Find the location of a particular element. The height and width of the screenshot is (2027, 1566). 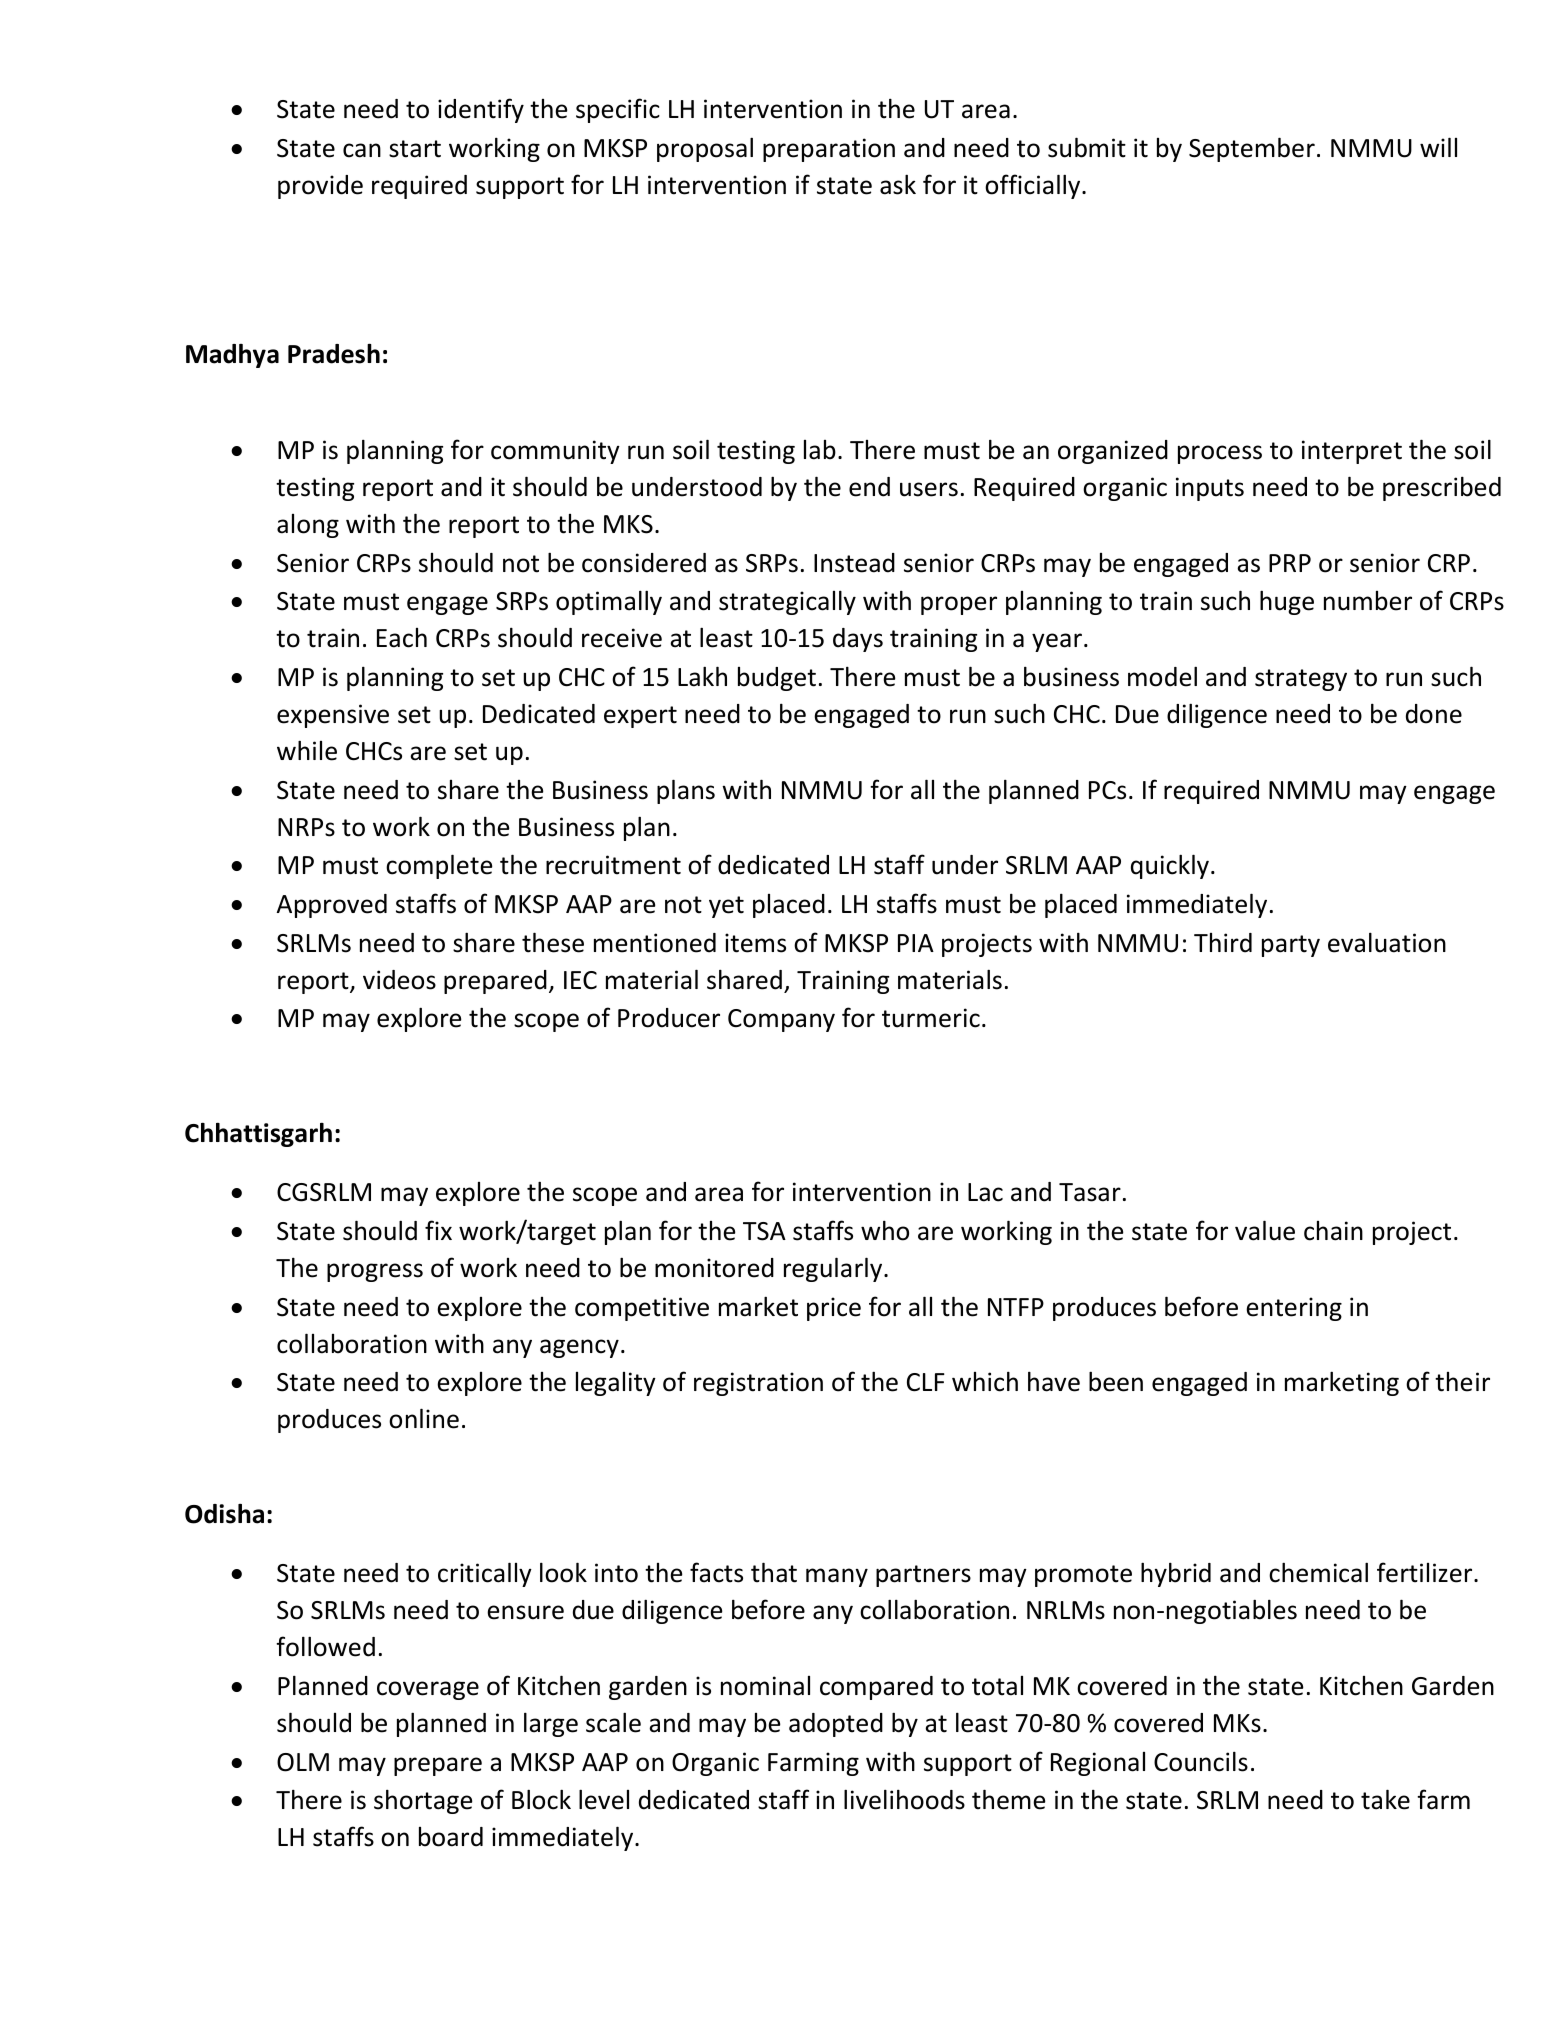

yet is located at coordinates (726, 907).
